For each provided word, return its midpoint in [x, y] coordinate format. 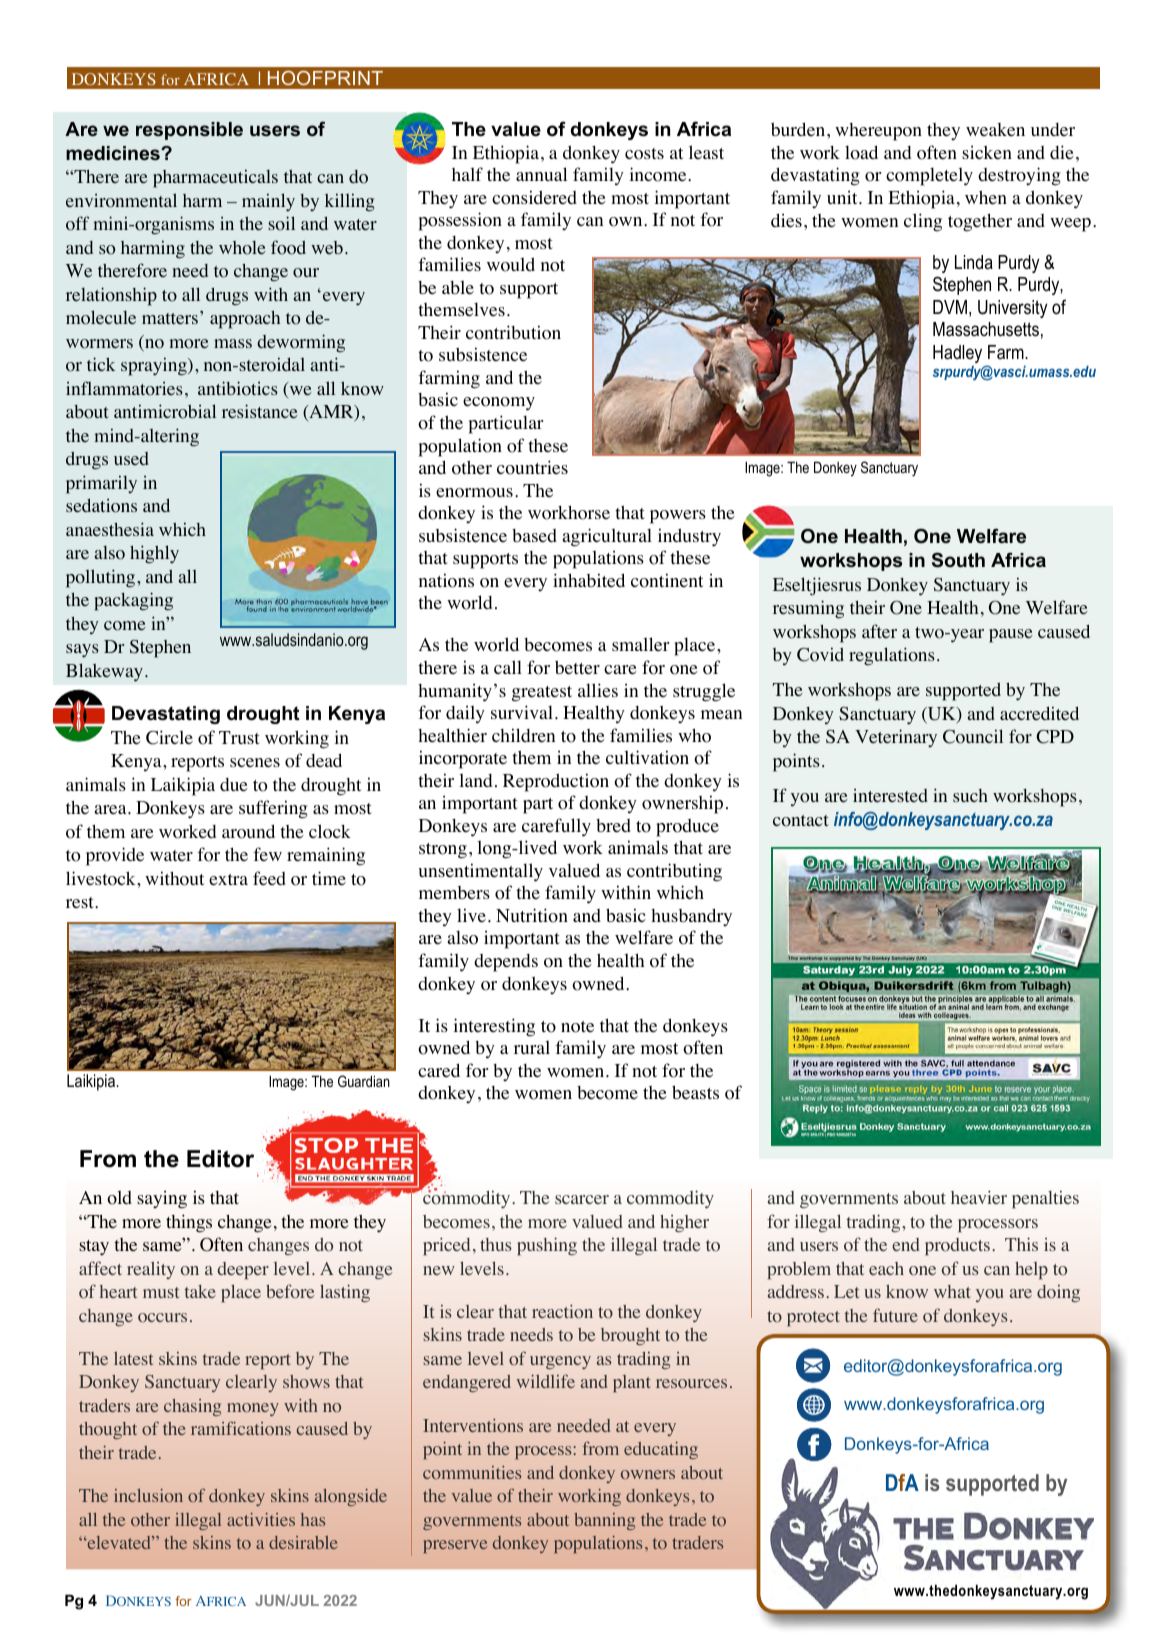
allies [598, 690]
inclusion [148, 1495]
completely [929, 176]
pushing [547, 1246]
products [959, 1247]
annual [541, 174]
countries [532, 467]
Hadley [957, 354]
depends [506, 963]
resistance [260, 411]
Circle [169, 737]
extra [228, 880]
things [189, 1223]
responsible [189, 131]
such [970, 795]
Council [973, 736]
